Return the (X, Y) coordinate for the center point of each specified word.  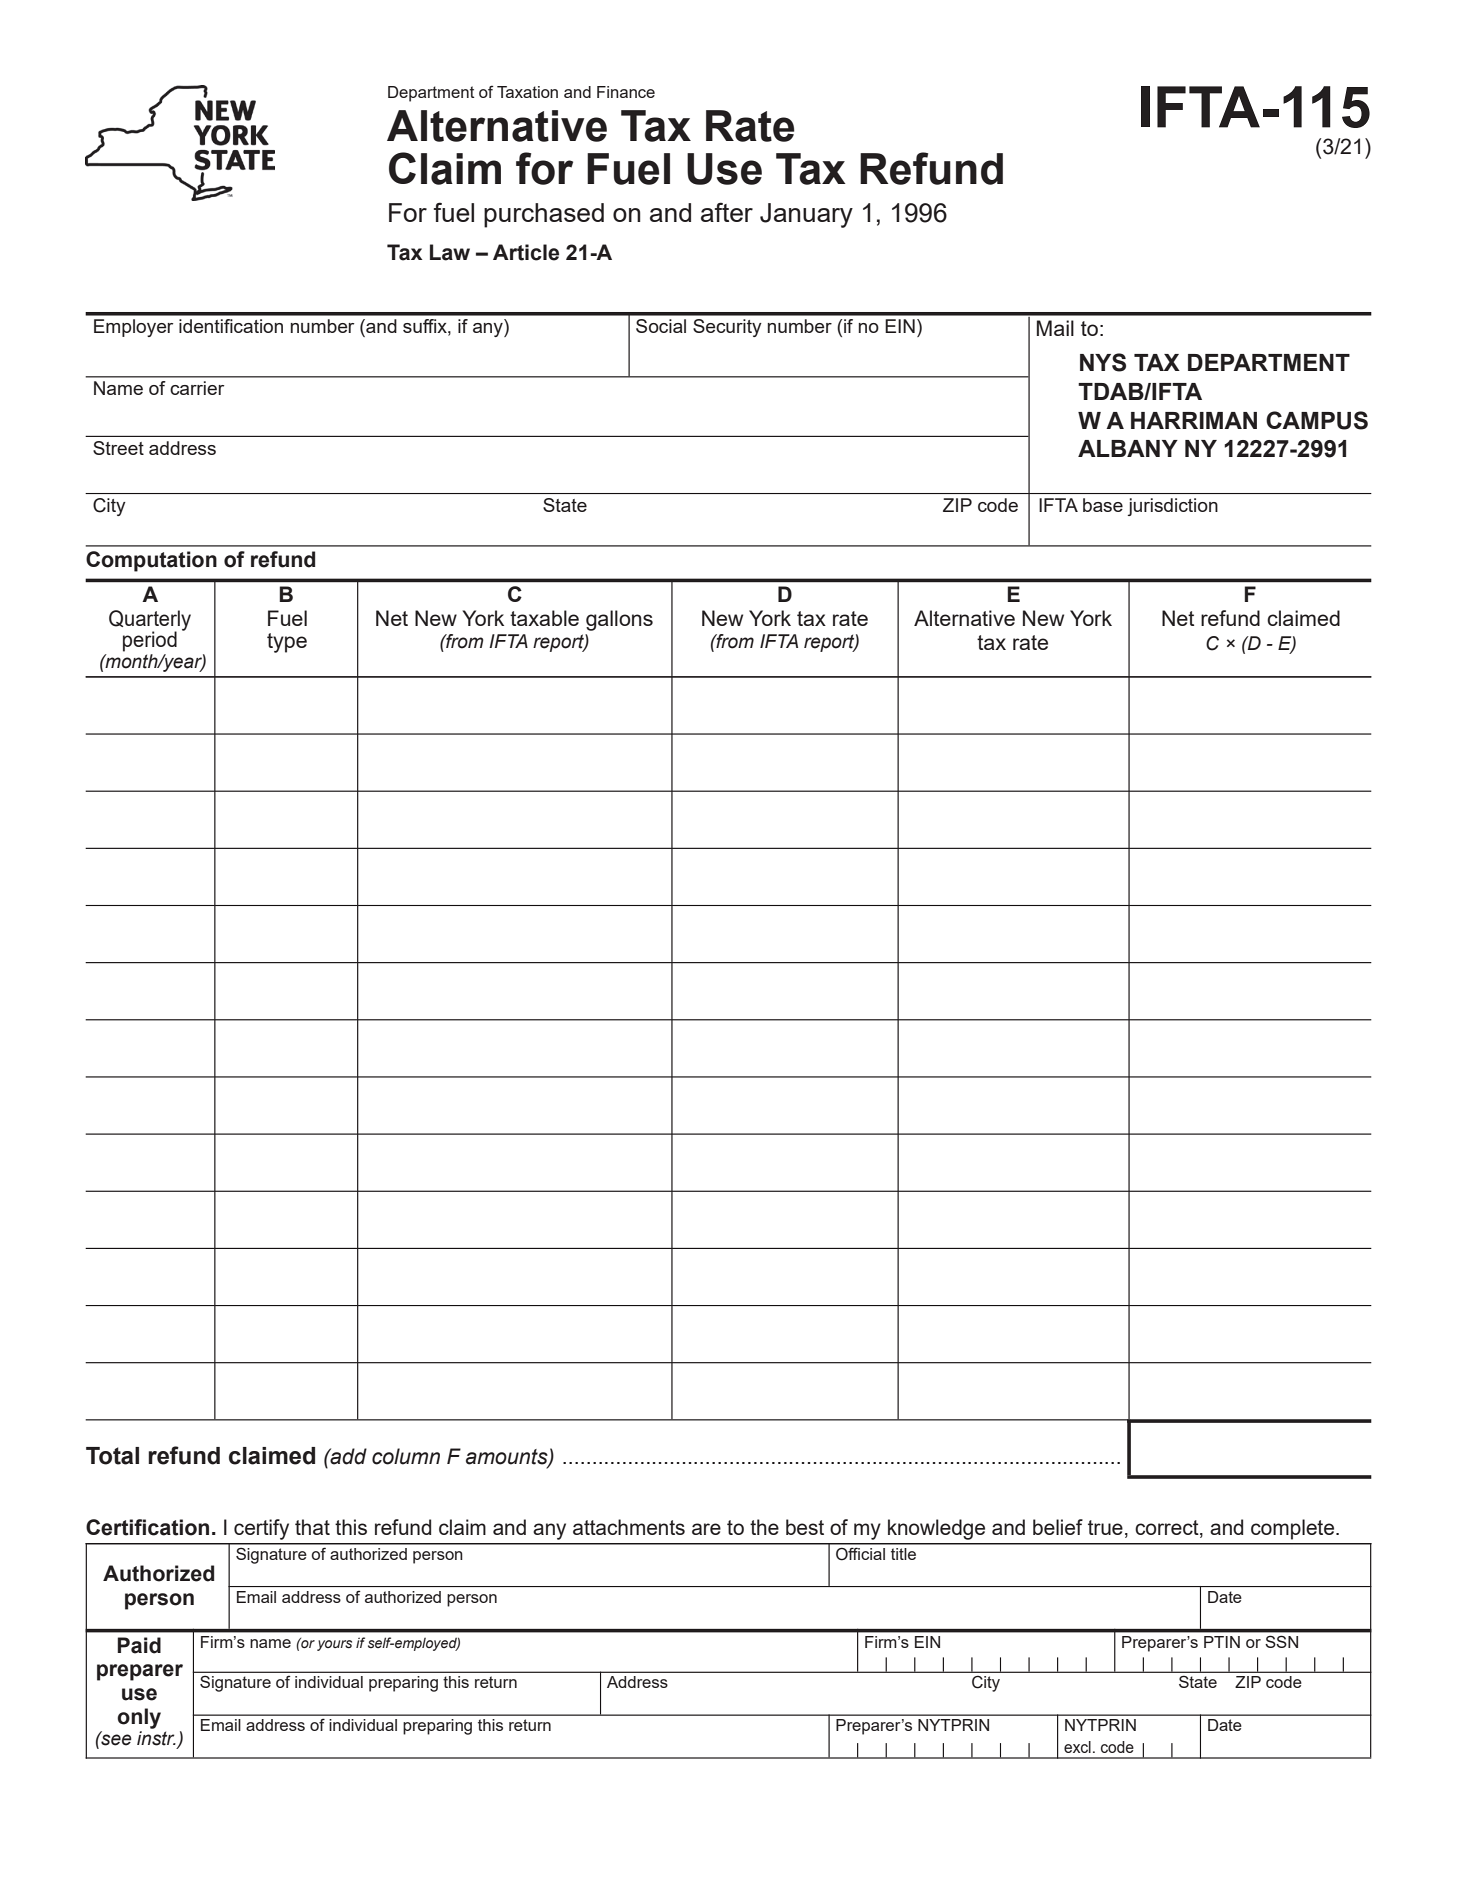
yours (334, 1645)
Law (450, 252)
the (764, 1527)
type (287, 643)
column (406, 1456)
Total (112, 1456)
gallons (619, 620)
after (727, 212)
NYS (1103, 362)
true (1105, 1527)
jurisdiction (1173, 507)
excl (1077, 1747)
